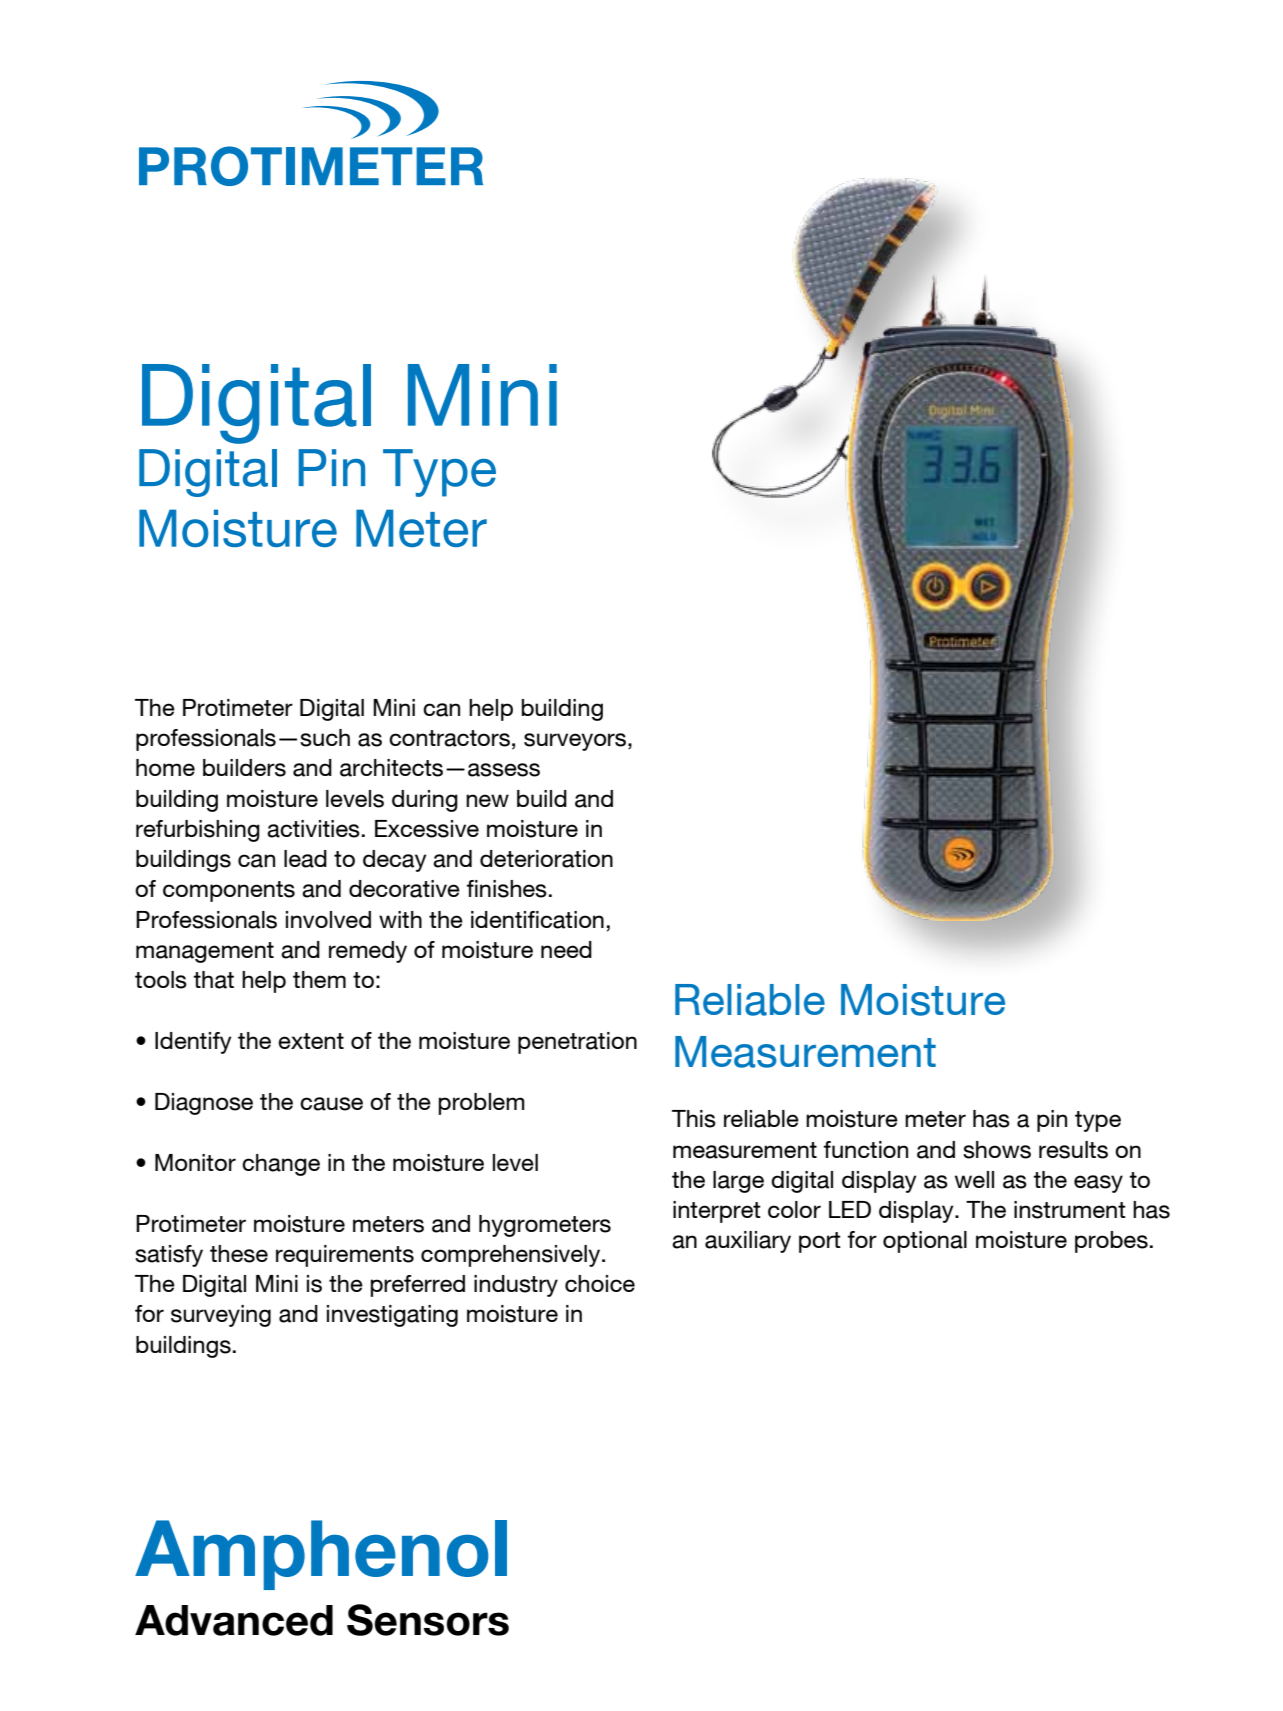  I want to click on deterioration, so click(546, 859).
